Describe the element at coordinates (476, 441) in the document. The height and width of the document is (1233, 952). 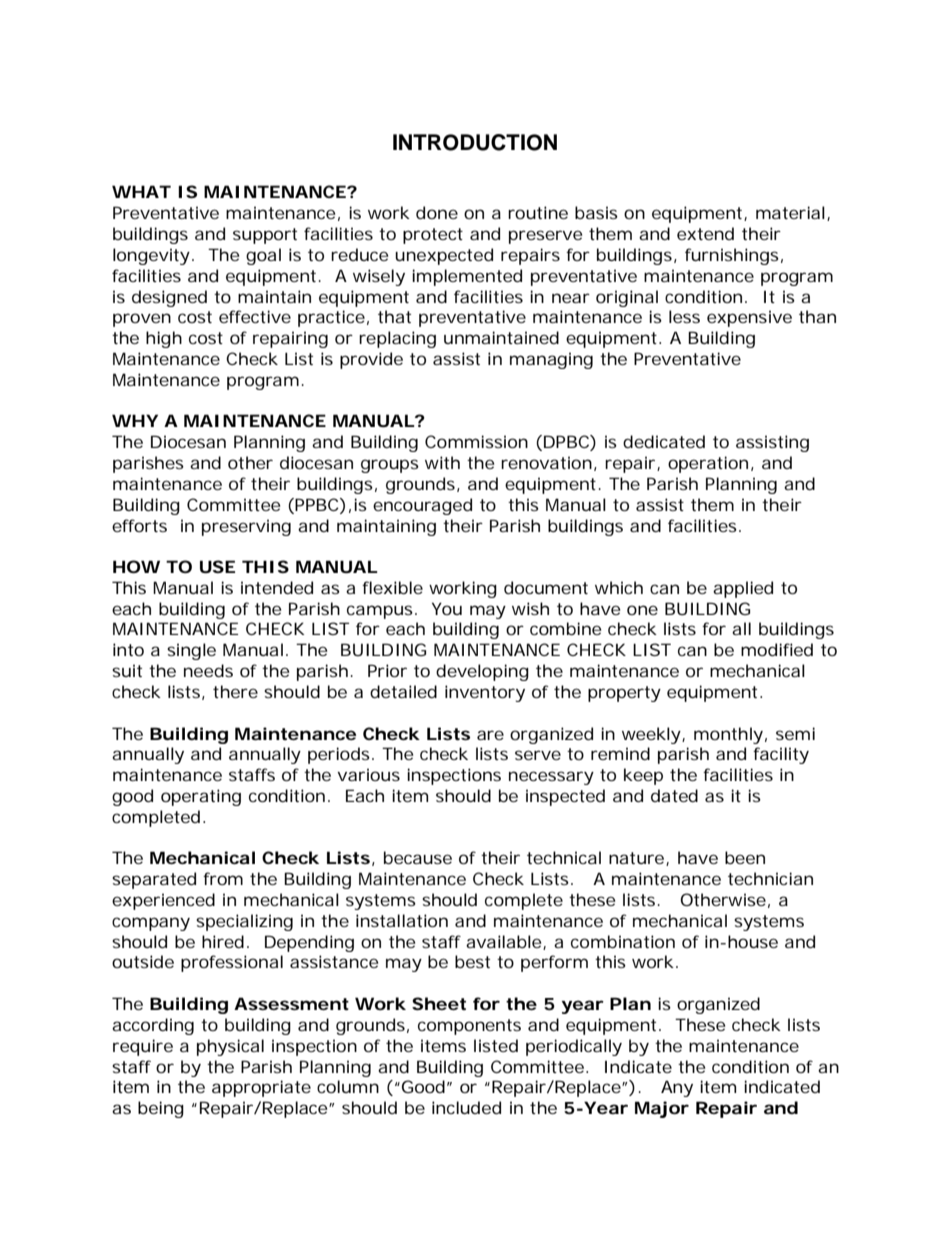
I see `Commission` at that location.
